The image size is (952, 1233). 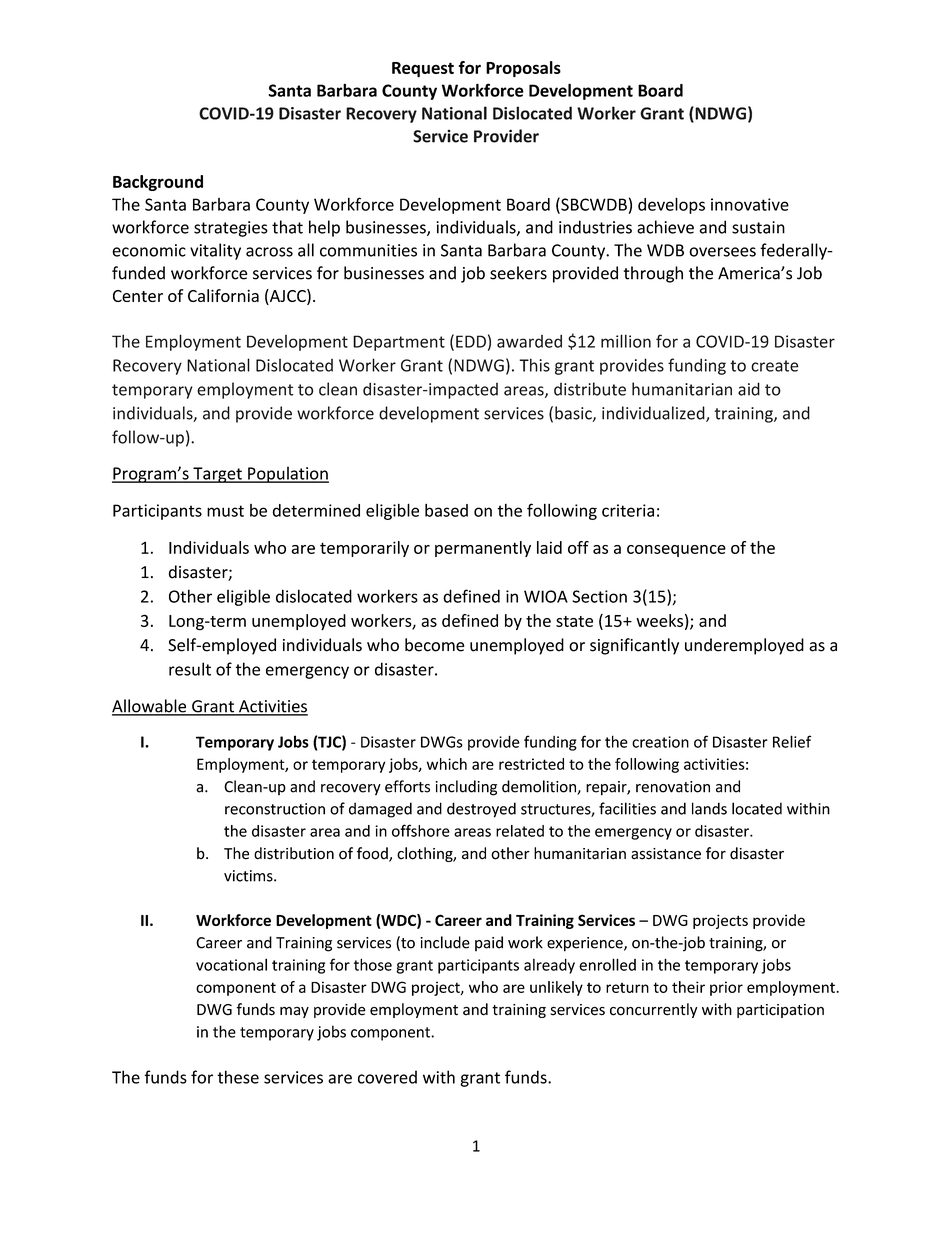 I want to click on innovative, so click(x=750, y=204).
